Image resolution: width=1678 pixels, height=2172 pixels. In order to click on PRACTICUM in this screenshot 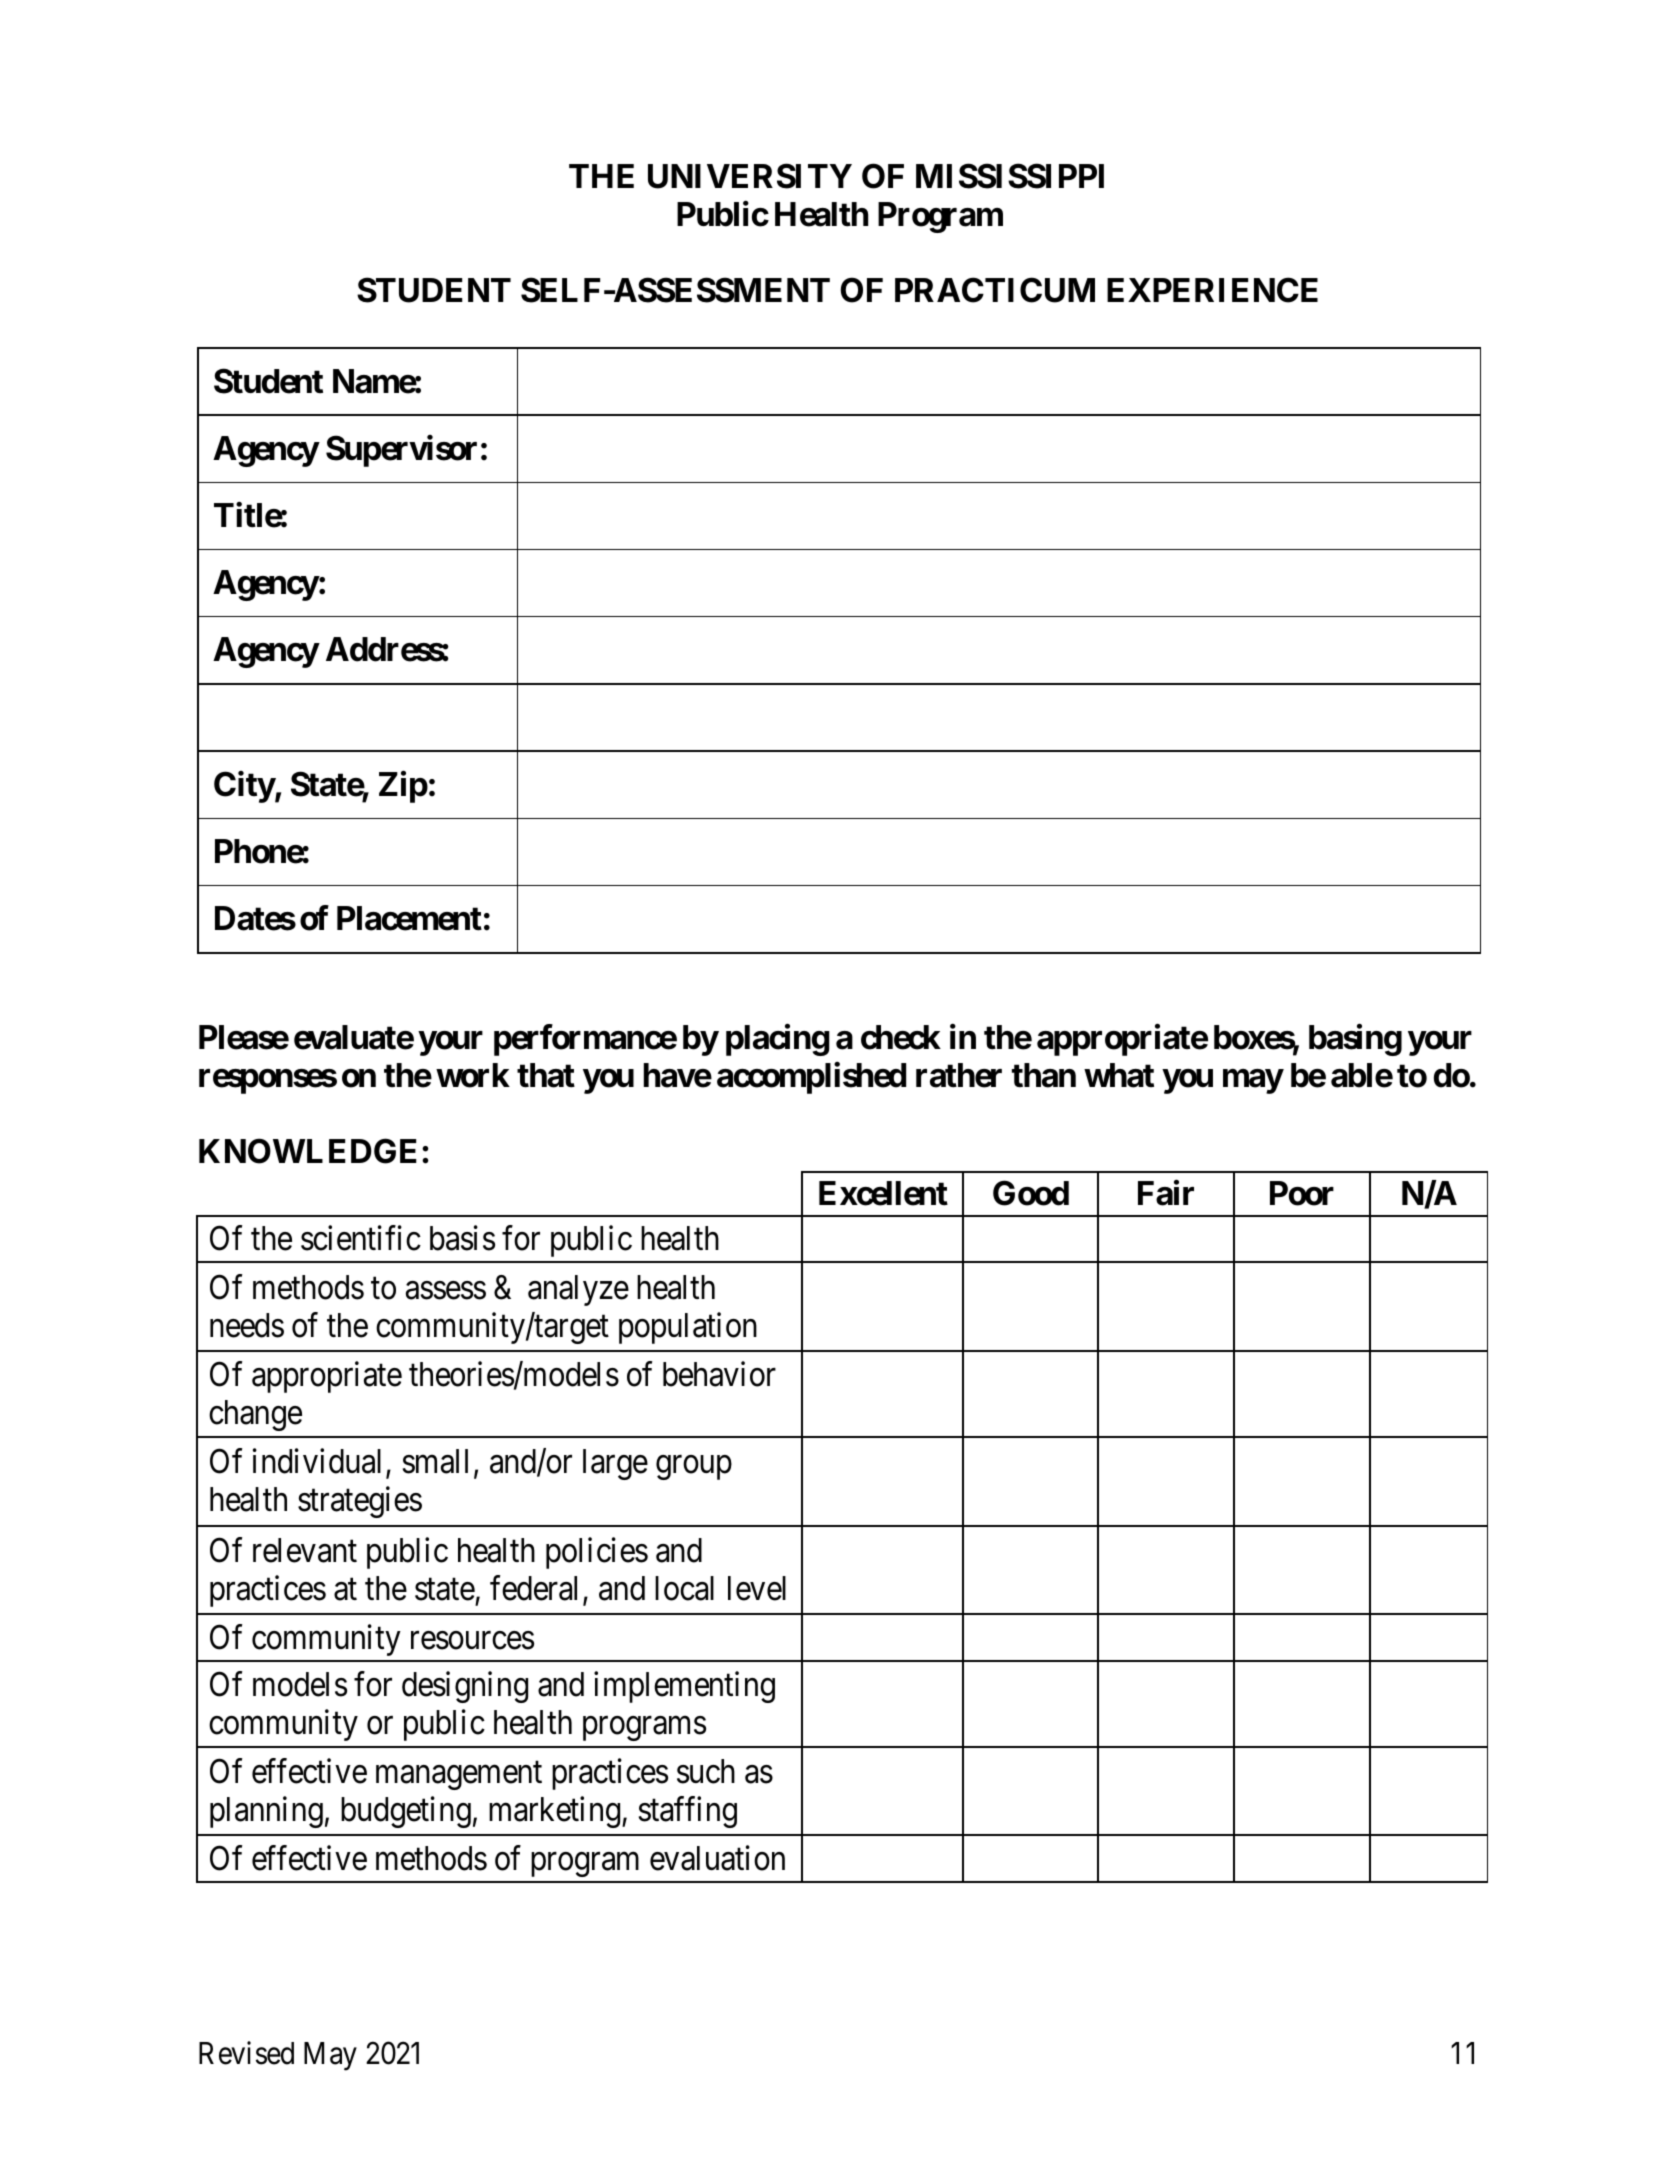, I will do `click(995, 290)`.
